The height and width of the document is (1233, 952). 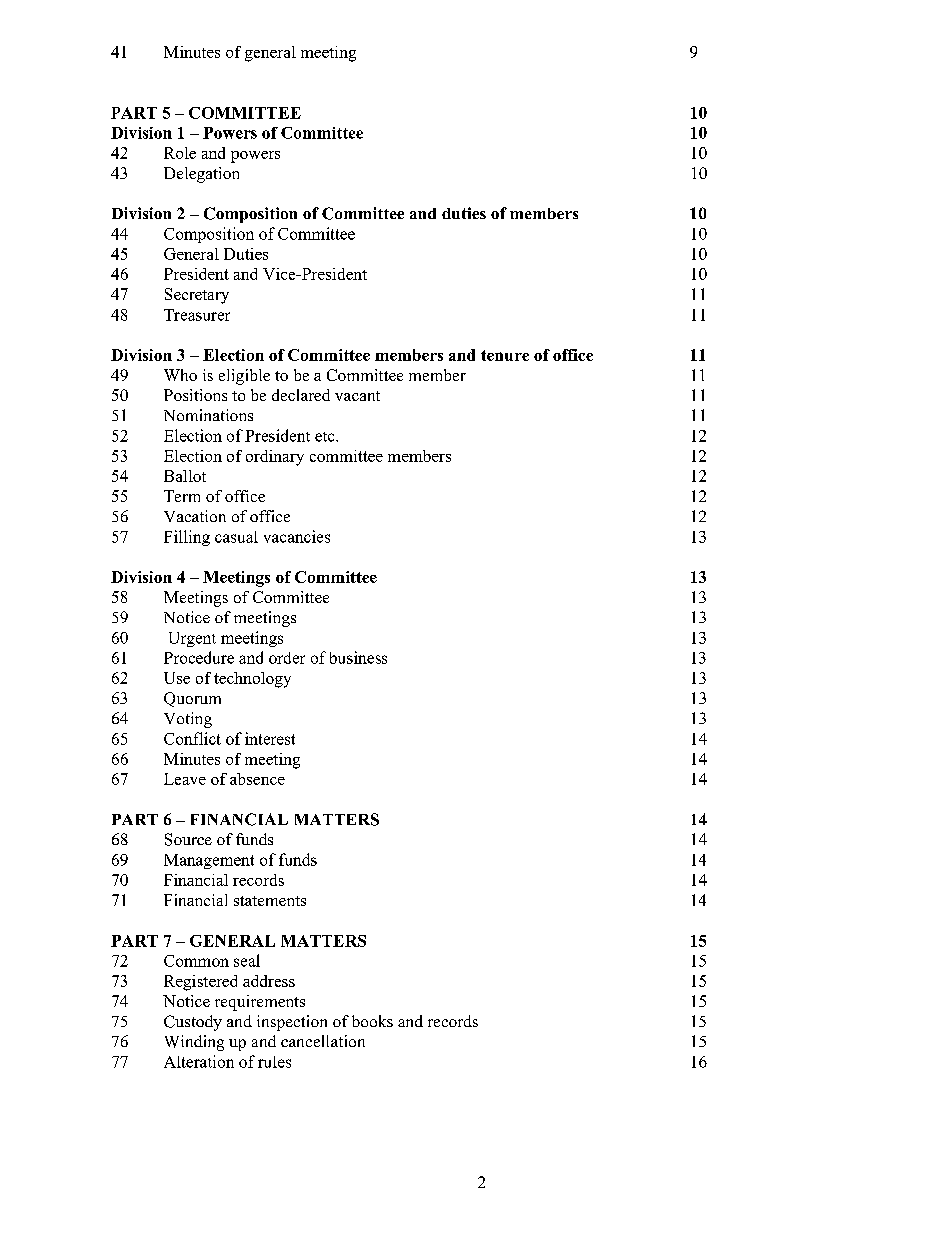 I want to click on Winding, so click(x=194, y=1043).
